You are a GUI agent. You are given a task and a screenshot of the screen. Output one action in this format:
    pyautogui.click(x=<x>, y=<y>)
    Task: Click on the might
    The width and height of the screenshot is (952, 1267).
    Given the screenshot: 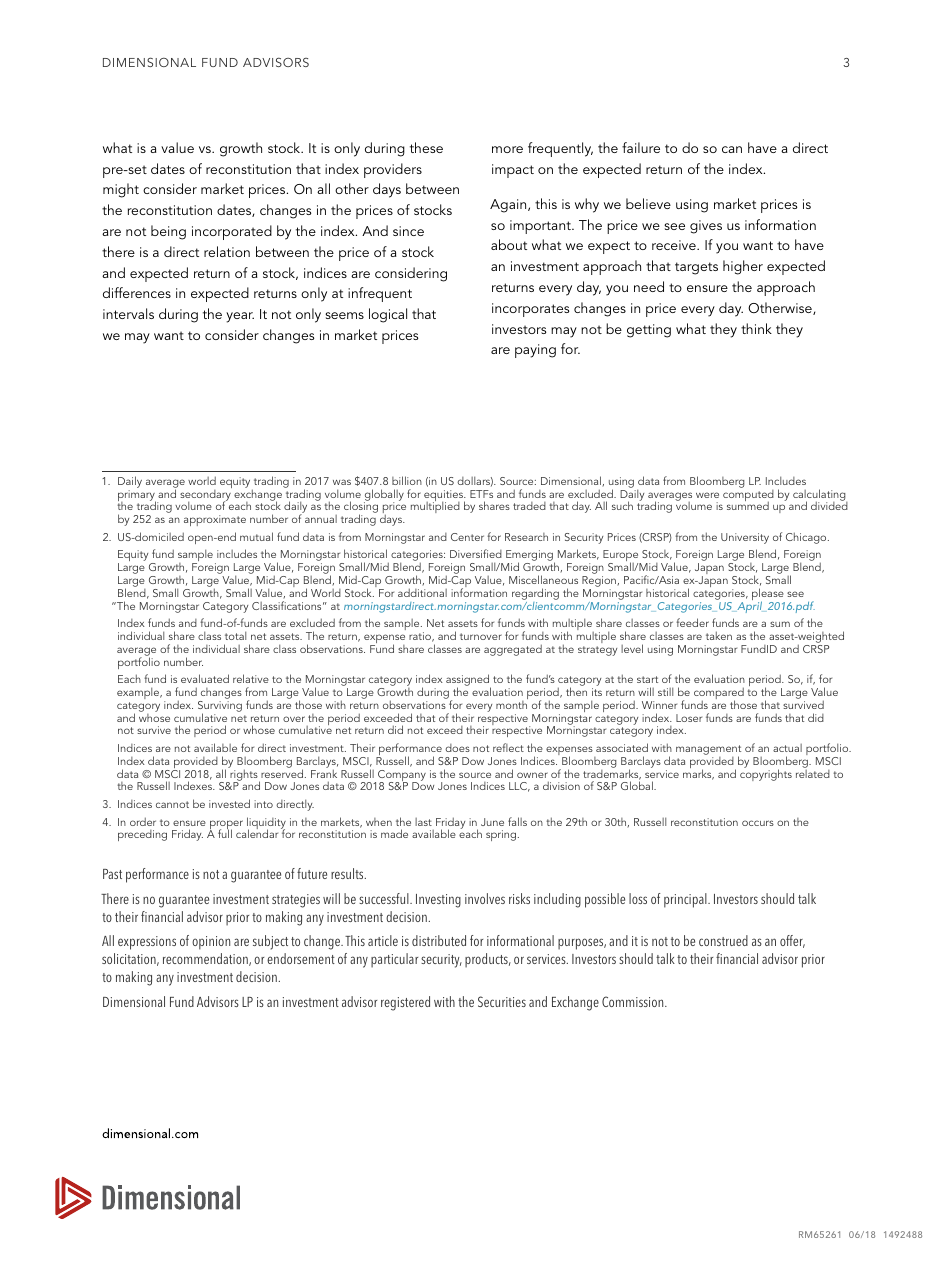 What is the action you would take?
    pyautogui.click(x=121, y=190)
